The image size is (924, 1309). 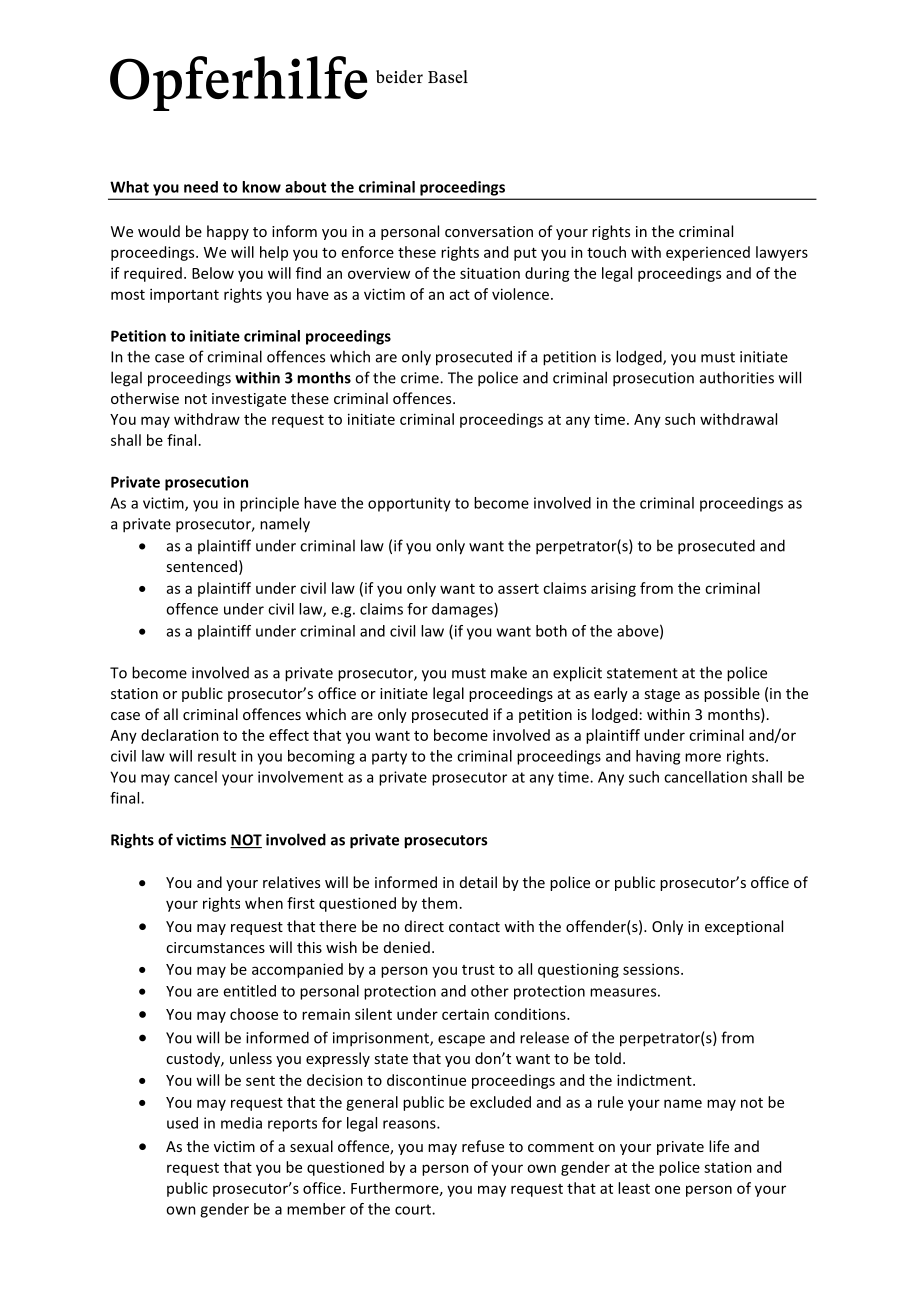 I want to click on principle, so click(x=269, y=504).
